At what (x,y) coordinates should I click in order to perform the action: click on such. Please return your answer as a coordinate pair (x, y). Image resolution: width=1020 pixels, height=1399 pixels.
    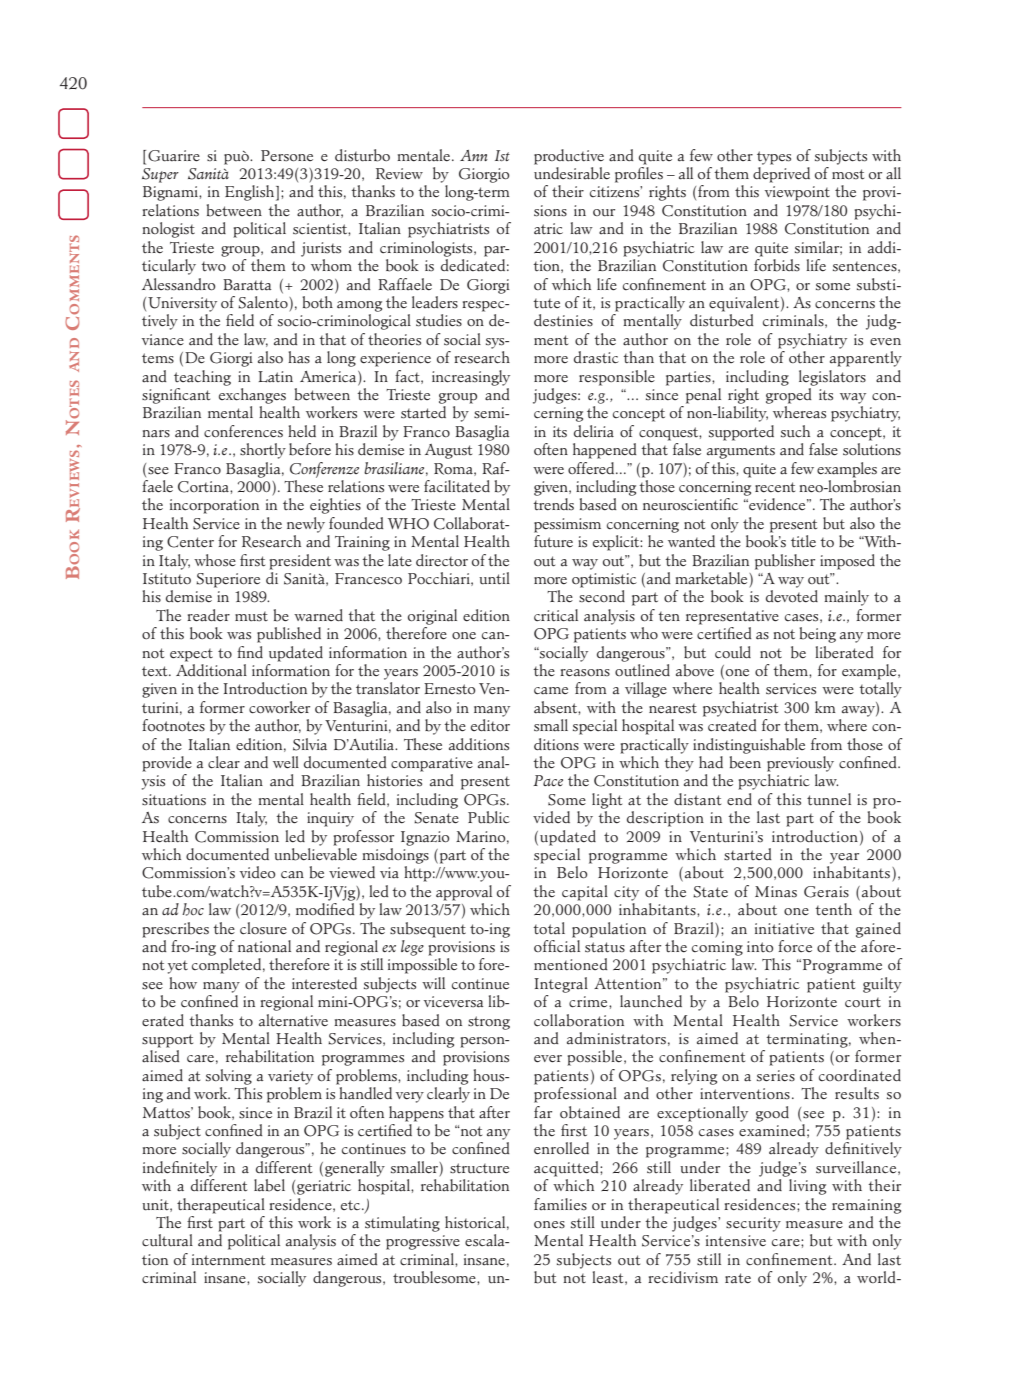
    Looking at the image, I should click on (795, 431).
